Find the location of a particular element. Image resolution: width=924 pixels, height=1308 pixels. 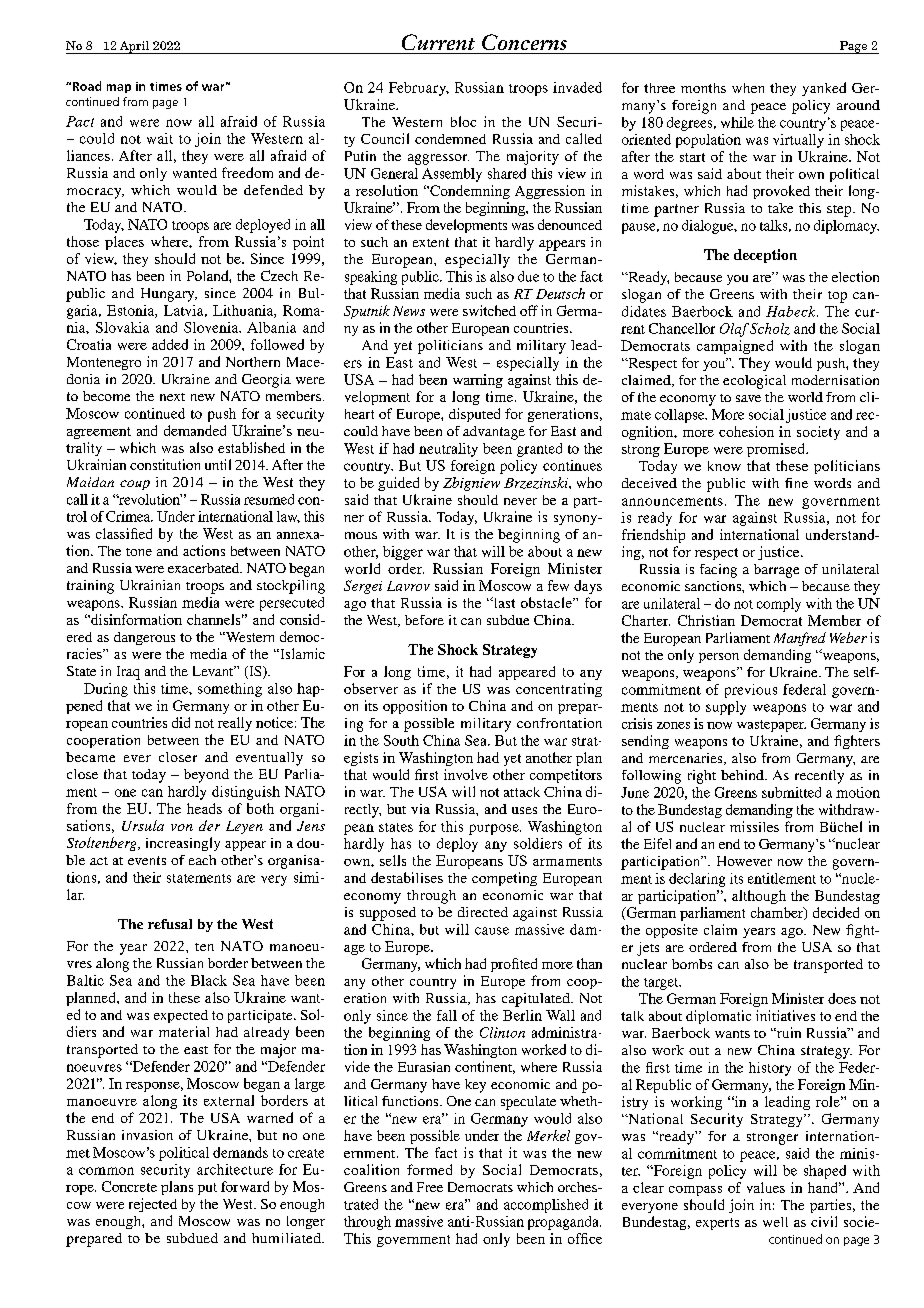

bloc is located at coordinates (463, 121).
